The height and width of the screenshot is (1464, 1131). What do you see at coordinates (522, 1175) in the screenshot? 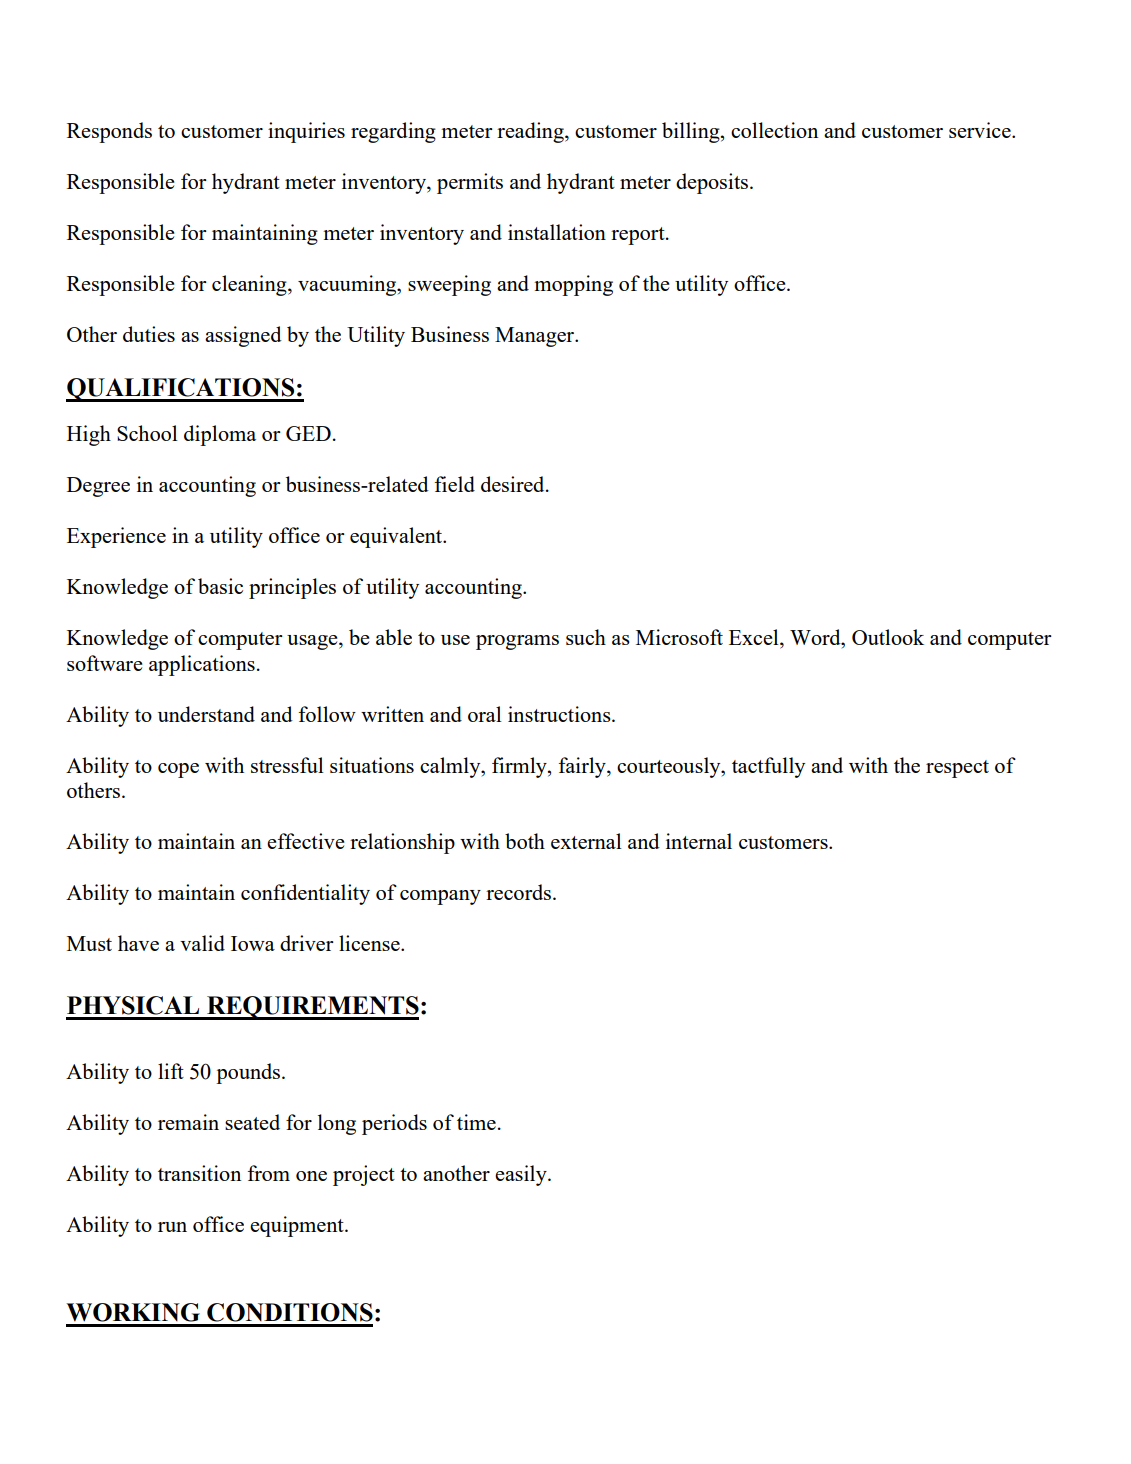
I see `easily` at bounding box center [522, 1175].
